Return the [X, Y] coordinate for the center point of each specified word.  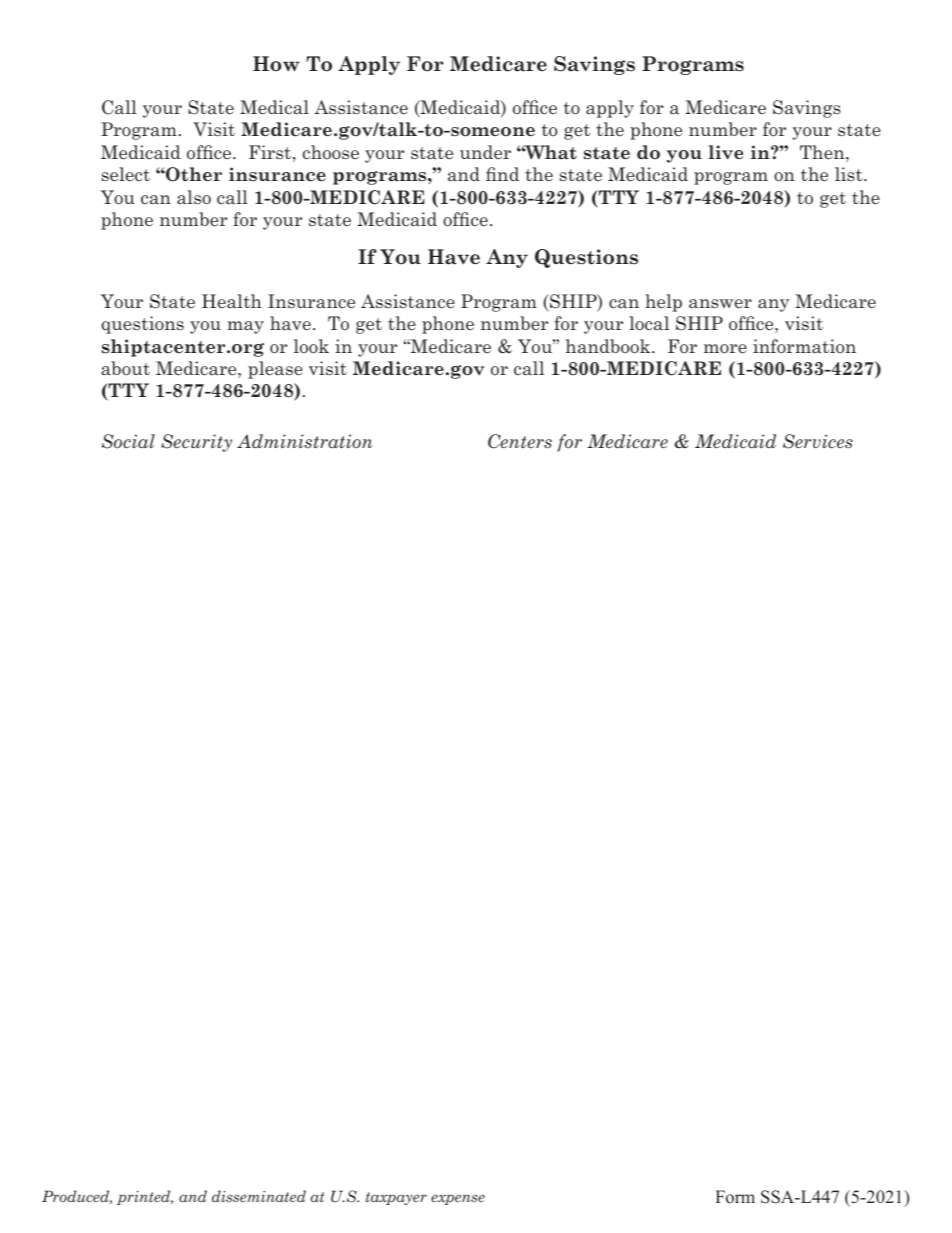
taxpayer [396, 1198]
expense [458, 1199]
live [726, 152]
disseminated [259, 1196]
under [485, 152]
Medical [274, 107]
